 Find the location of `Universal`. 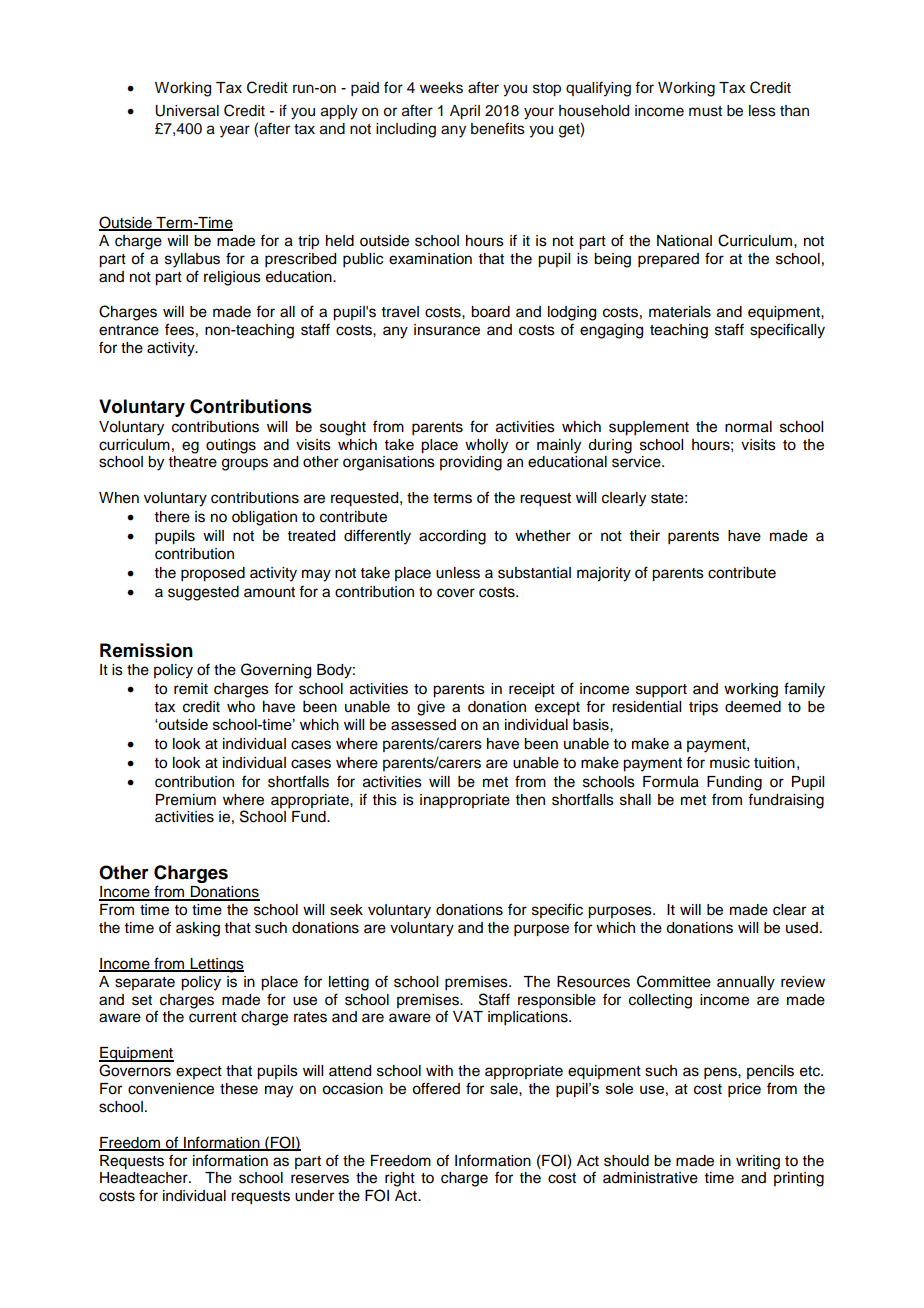

Universal is located at coordinates (187, 111).
